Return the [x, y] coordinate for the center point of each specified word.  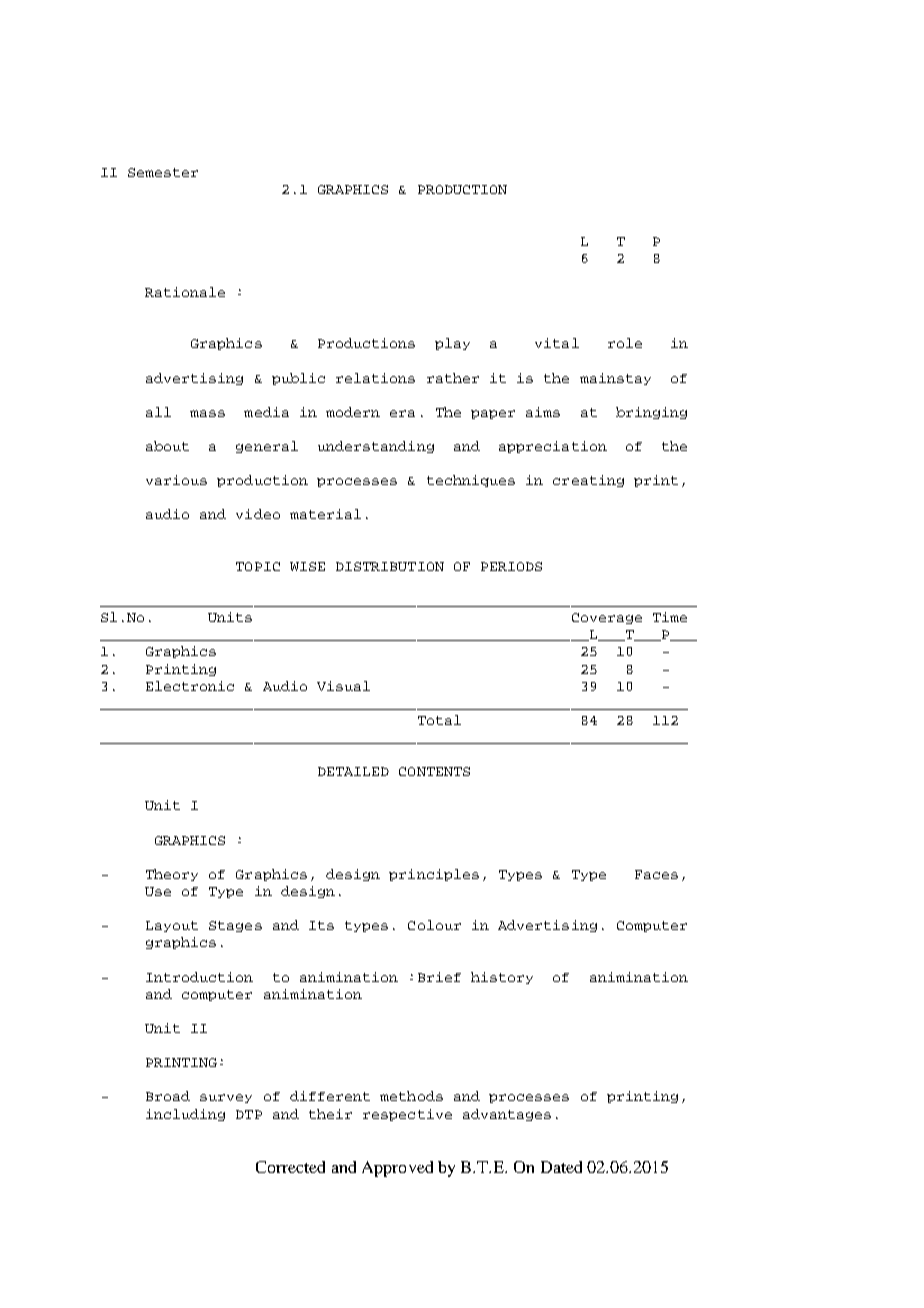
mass [207, 413]
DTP [249, 1114]
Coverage [607, 618]
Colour [434, 925]
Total [439, 720]
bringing [651, 413]
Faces [656, 874]
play [452, 344]
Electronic [190, 686]
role [625, 343]
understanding [376, 447]
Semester [163, 172]
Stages [235, 926]
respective [407, 1115]
